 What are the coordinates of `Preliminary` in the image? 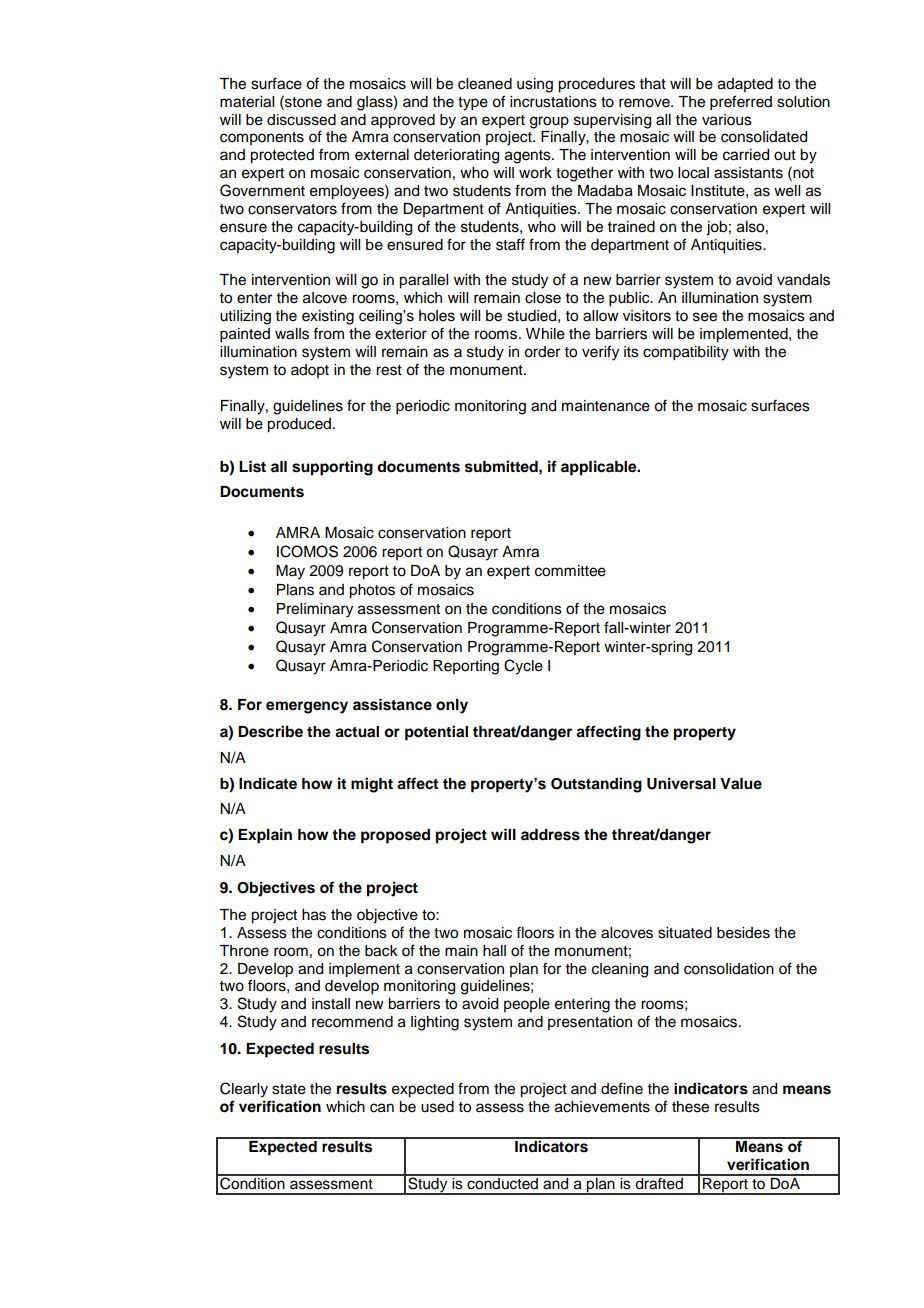 It's located at (315, 610).
